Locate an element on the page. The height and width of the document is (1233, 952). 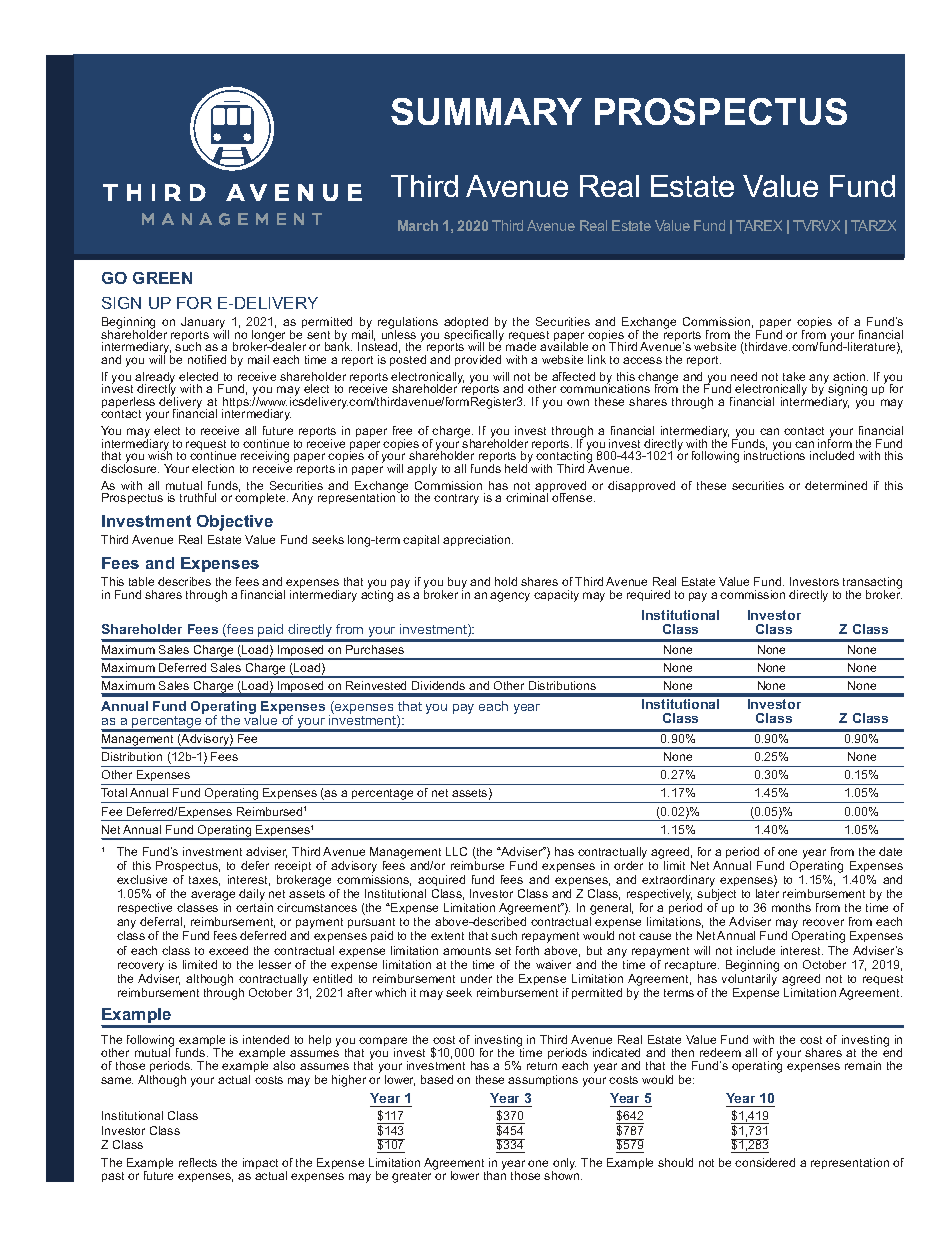
date is located at coordinates (890, 851).
